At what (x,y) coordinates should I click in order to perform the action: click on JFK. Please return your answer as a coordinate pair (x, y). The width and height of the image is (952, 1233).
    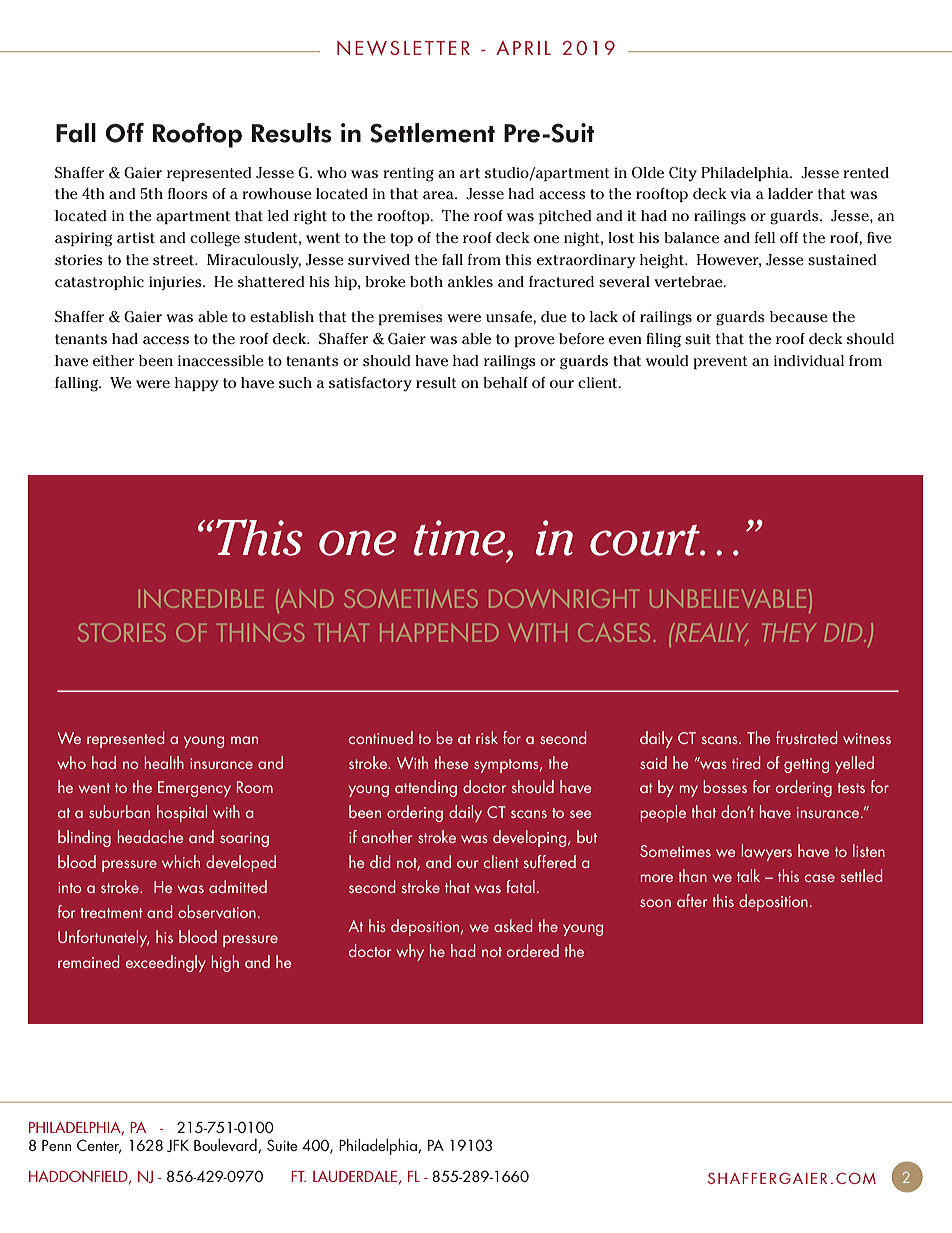
    Looking at the image, I should click on (178, 1146).
